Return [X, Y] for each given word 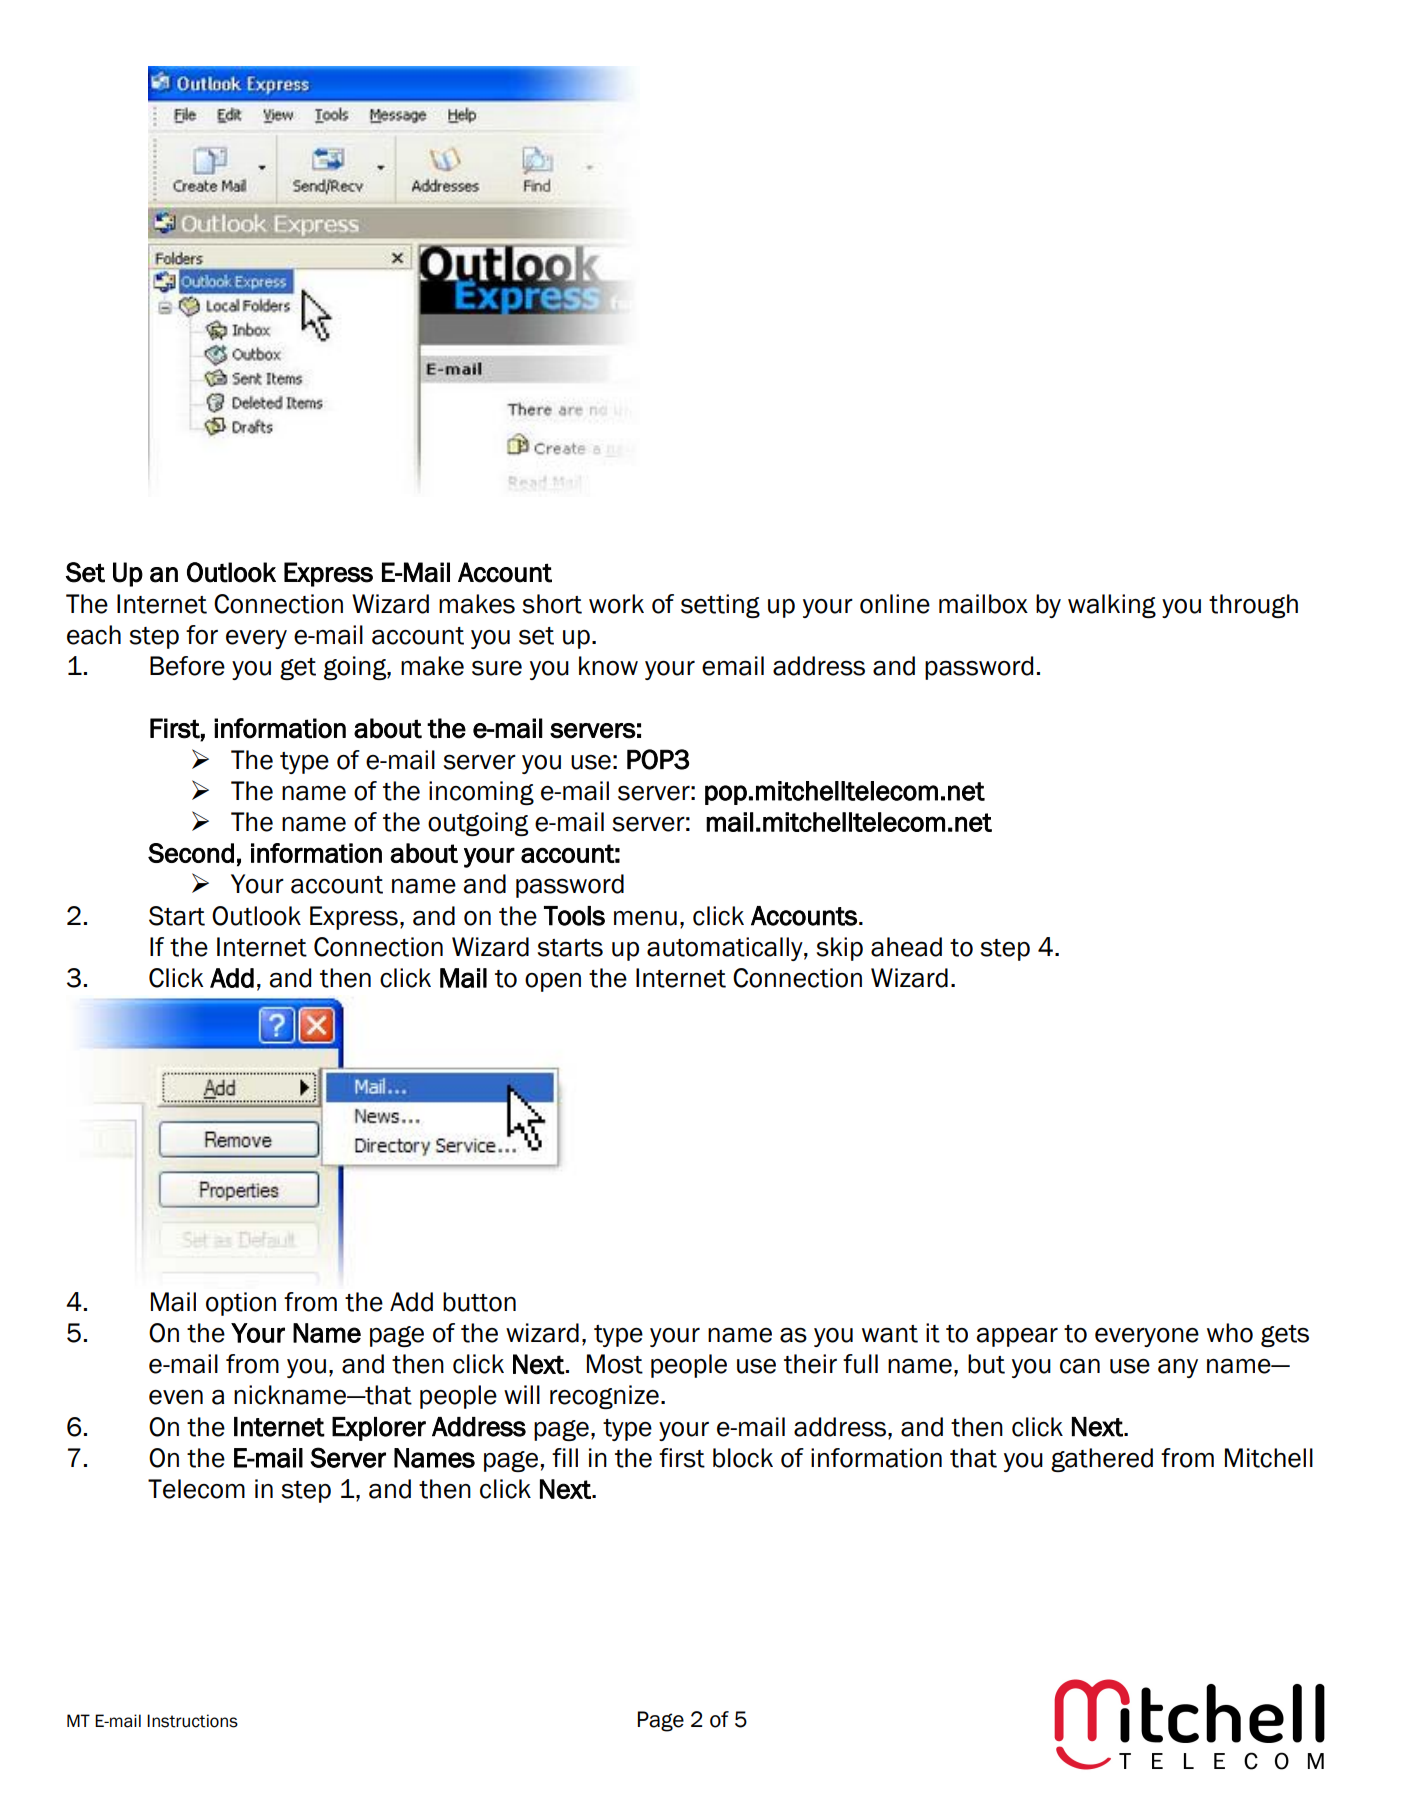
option [241, 1304]
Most [615, 1364]
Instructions [192, 1721]
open [553, 982]
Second [191, 853]
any [1178, 1368]
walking [1112, 606]
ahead [906, 947]
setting [720, 606]
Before [187, 666]
